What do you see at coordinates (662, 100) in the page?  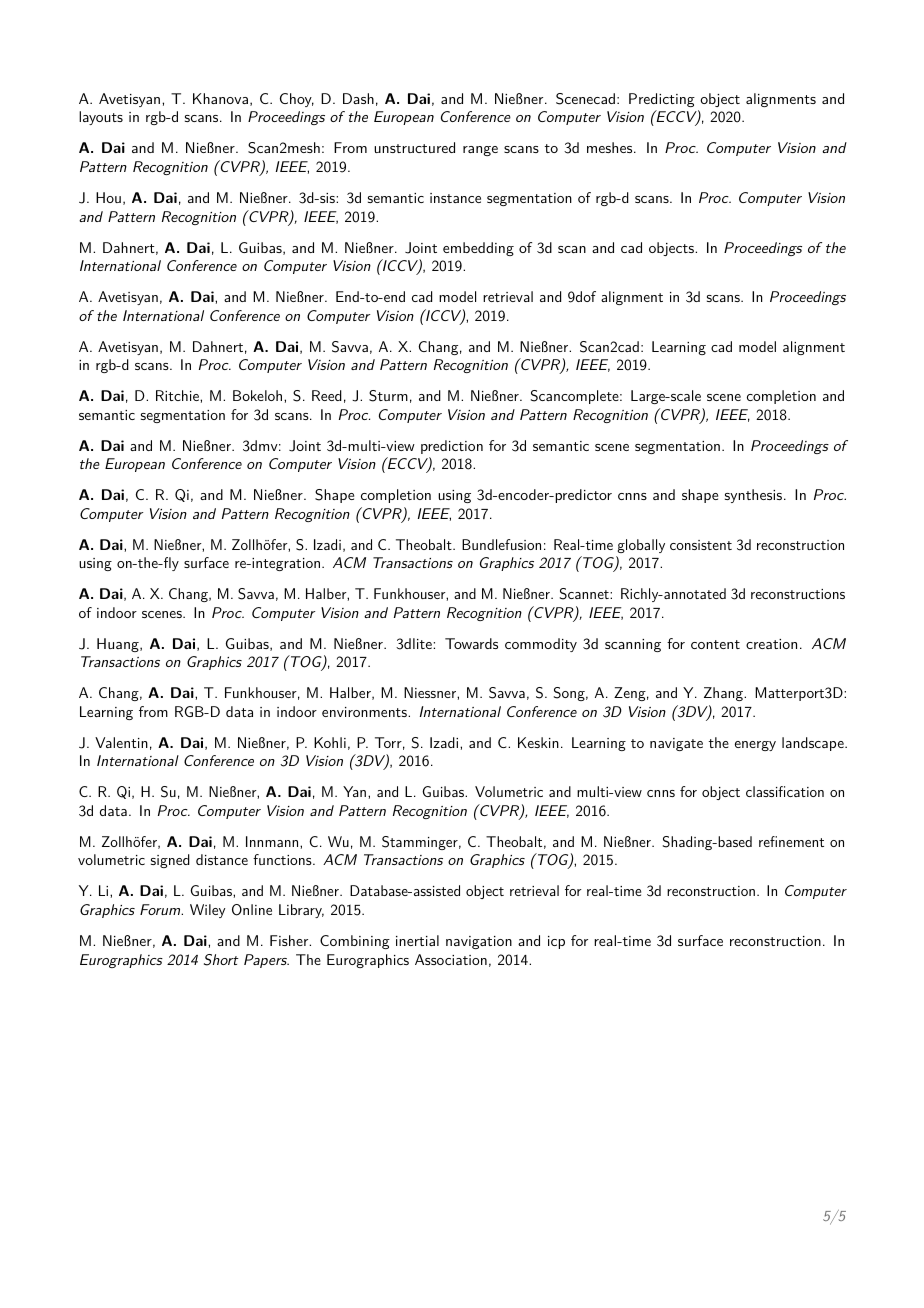 I see `Predicting` at bounding box center [662, 100].
